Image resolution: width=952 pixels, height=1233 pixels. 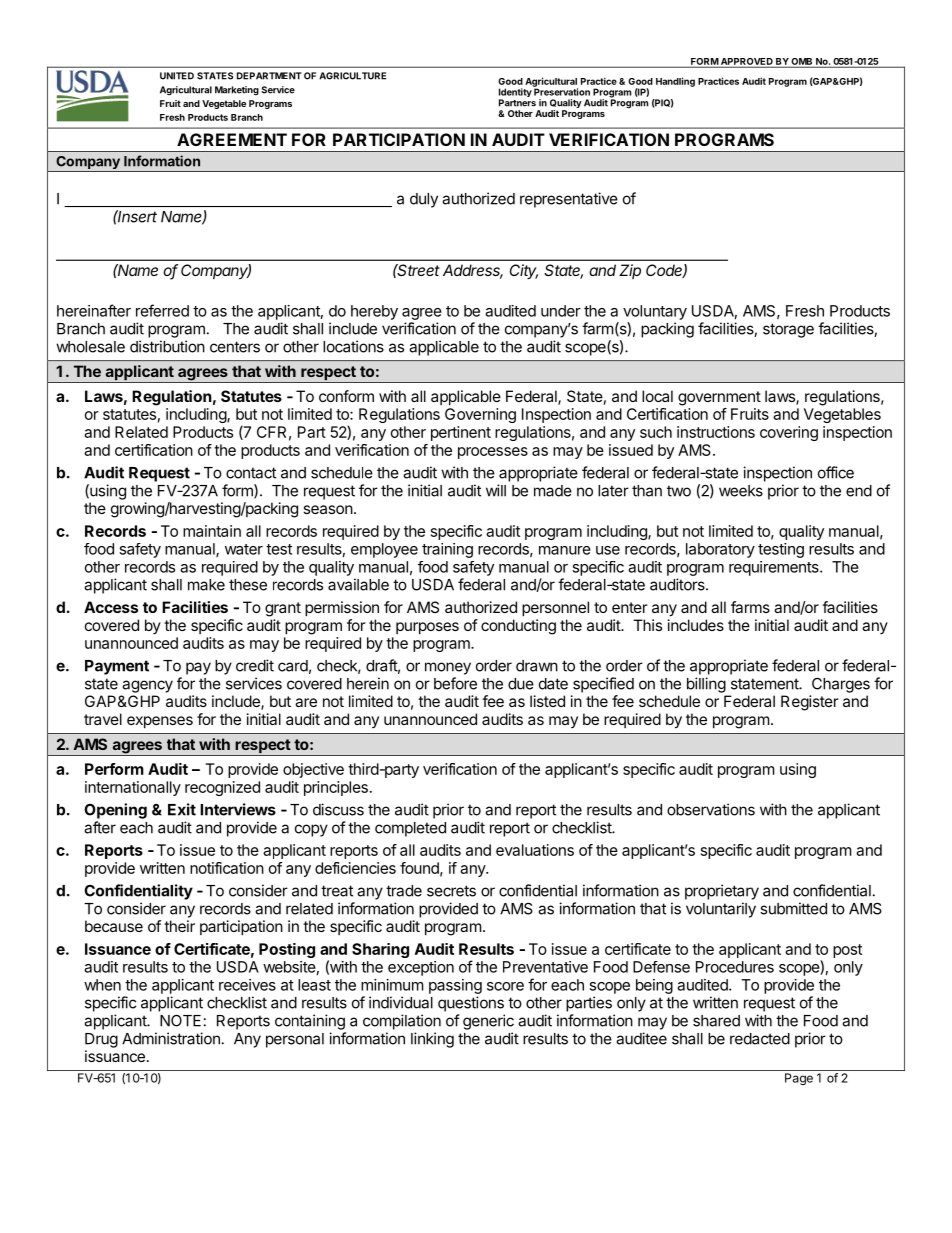 I want to click on Administration, so click(x=171, y=1038).
